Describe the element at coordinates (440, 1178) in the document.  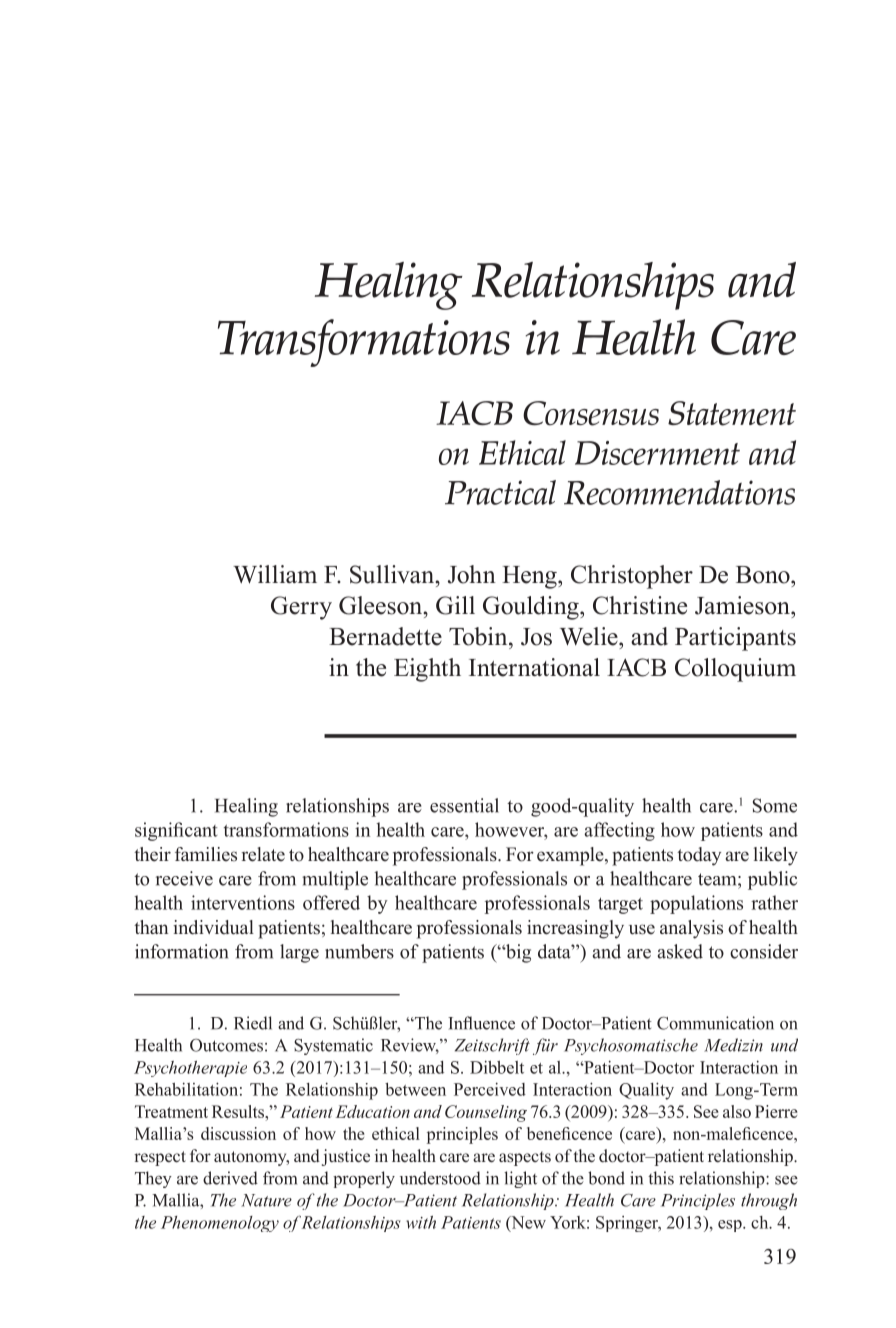
I see `understood` at that location.
